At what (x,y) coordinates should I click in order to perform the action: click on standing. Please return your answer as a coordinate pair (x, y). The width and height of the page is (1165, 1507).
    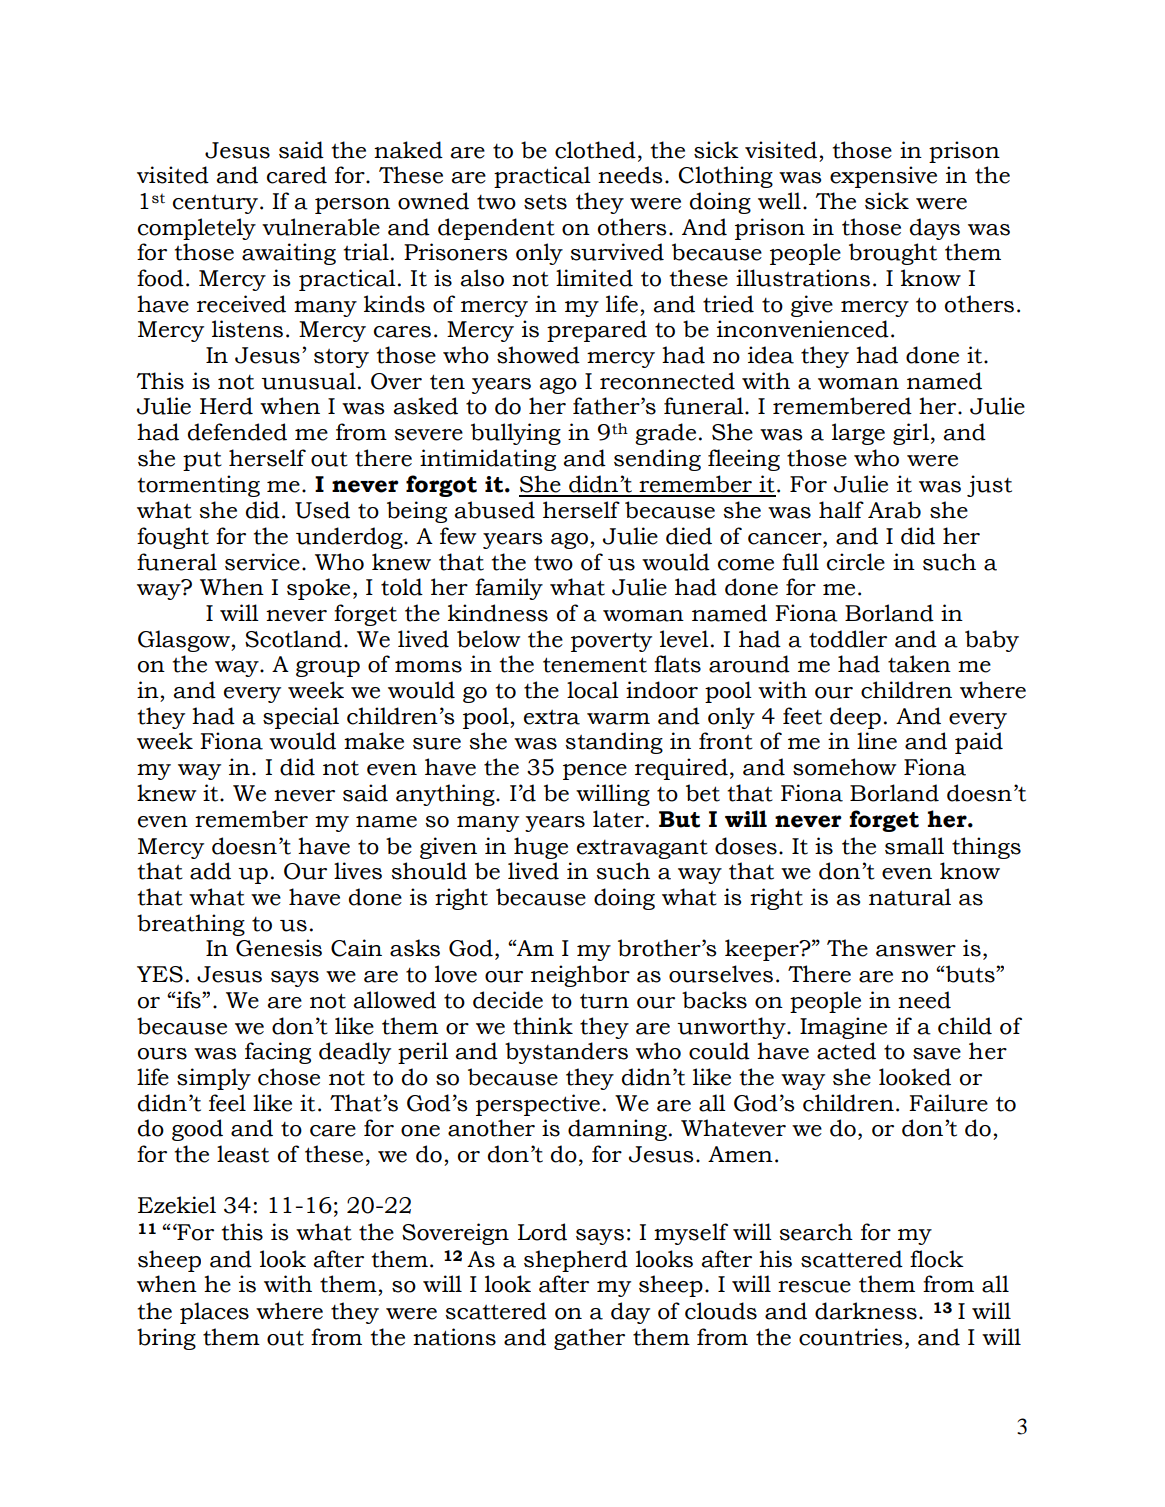
    Looking at the image, I should click on (614, 743).
